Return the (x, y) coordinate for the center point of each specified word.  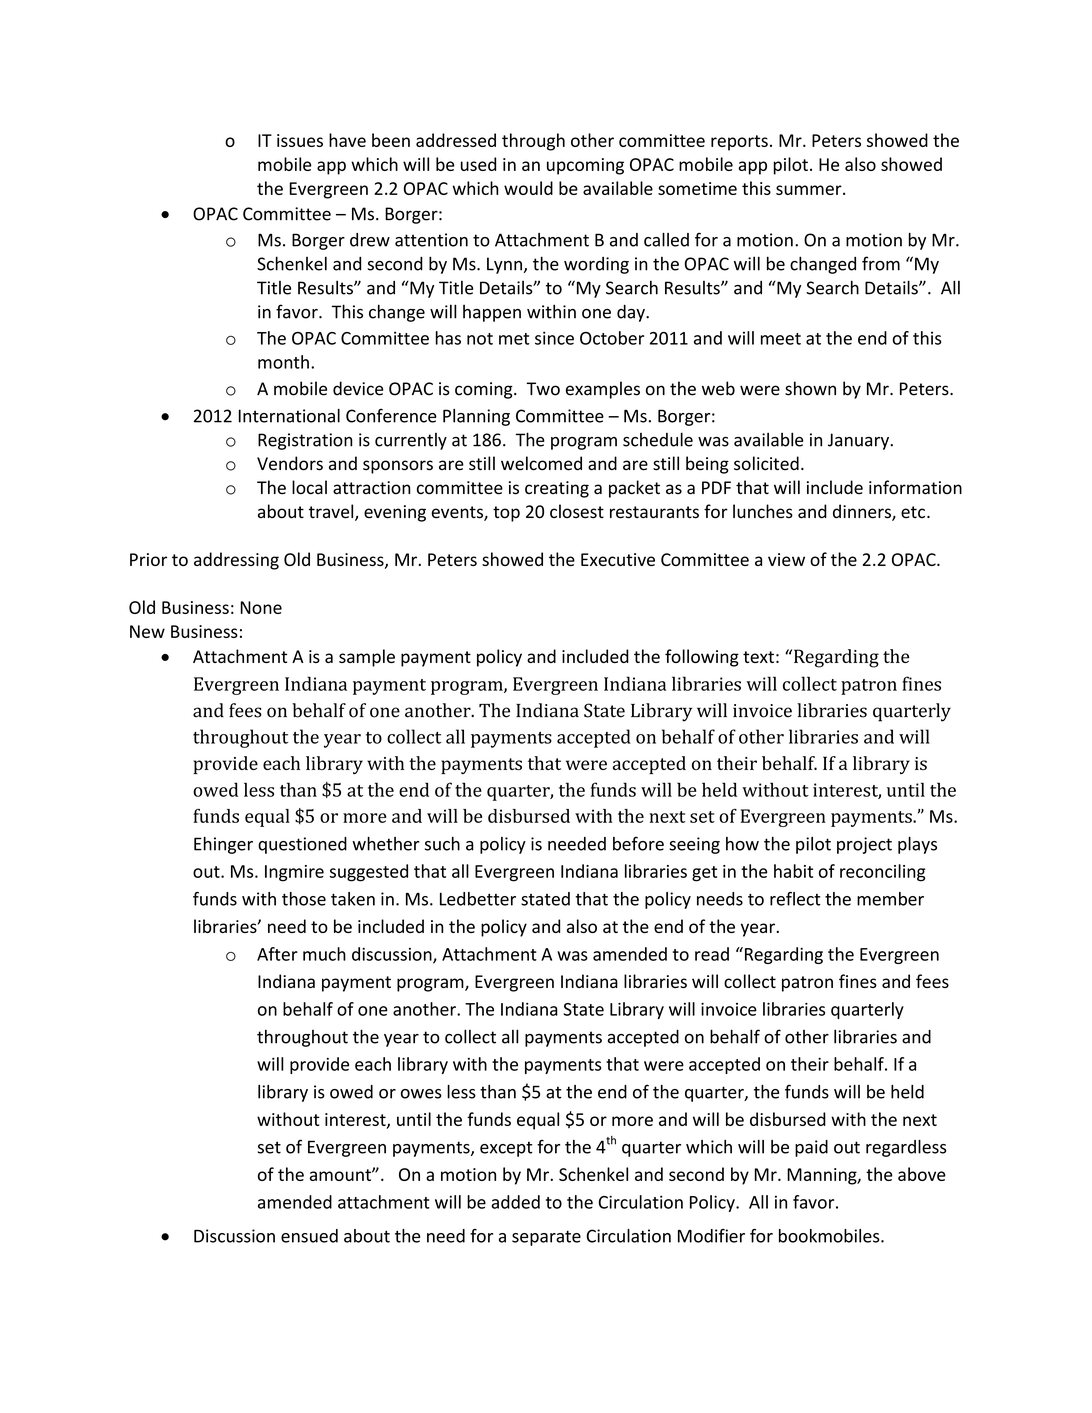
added (515, 1202)
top (506, 514)
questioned (302, 845)
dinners (863, 512)
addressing (236, 561)
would (528, 188)
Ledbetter (478, 899)
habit (793, 871)
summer (810, 190)
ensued (309, 1236)
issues (300, 140)
